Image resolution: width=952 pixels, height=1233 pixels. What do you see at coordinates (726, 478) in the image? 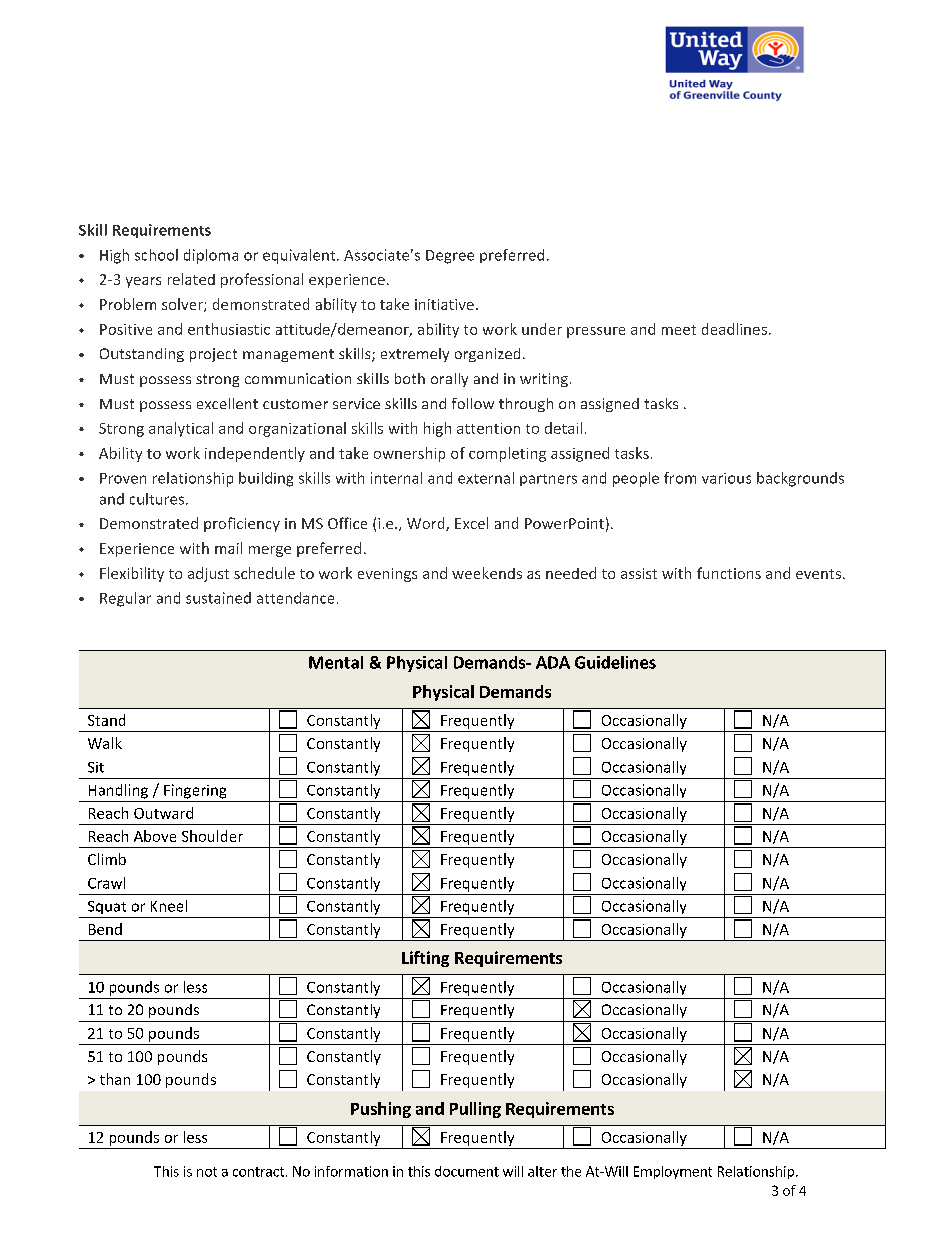
I see `various` at bounding box center [726, 478].
